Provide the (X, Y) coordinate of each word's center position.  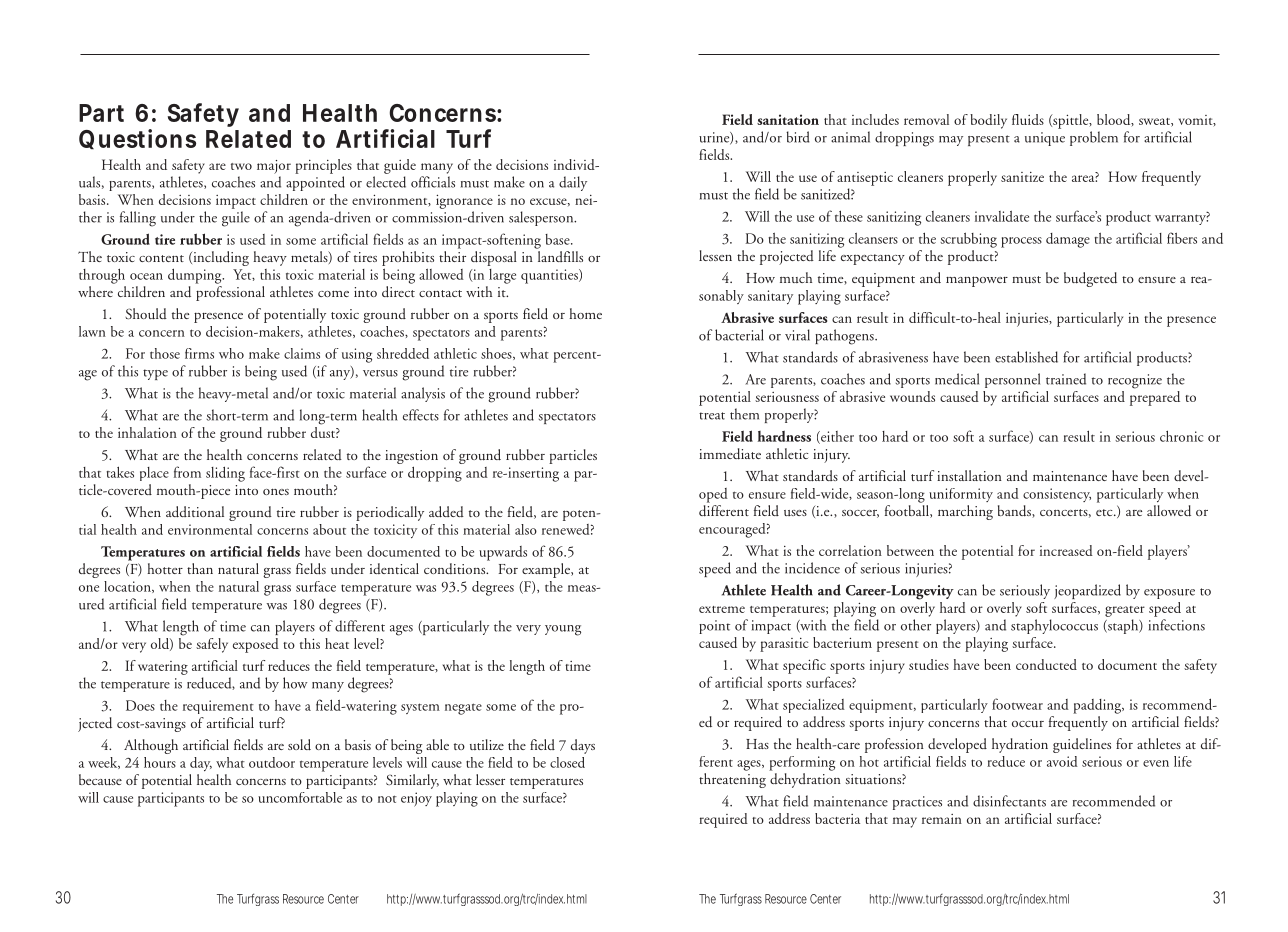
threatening (732, 780)
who (231, 353)
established (1026, 357)
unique (1045, 139)
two (241, 166)
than (200, 568)
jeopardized (1087, 591)
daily (573, 183)
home (585, 313)
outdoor (272, 762)
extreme (722, 609)
